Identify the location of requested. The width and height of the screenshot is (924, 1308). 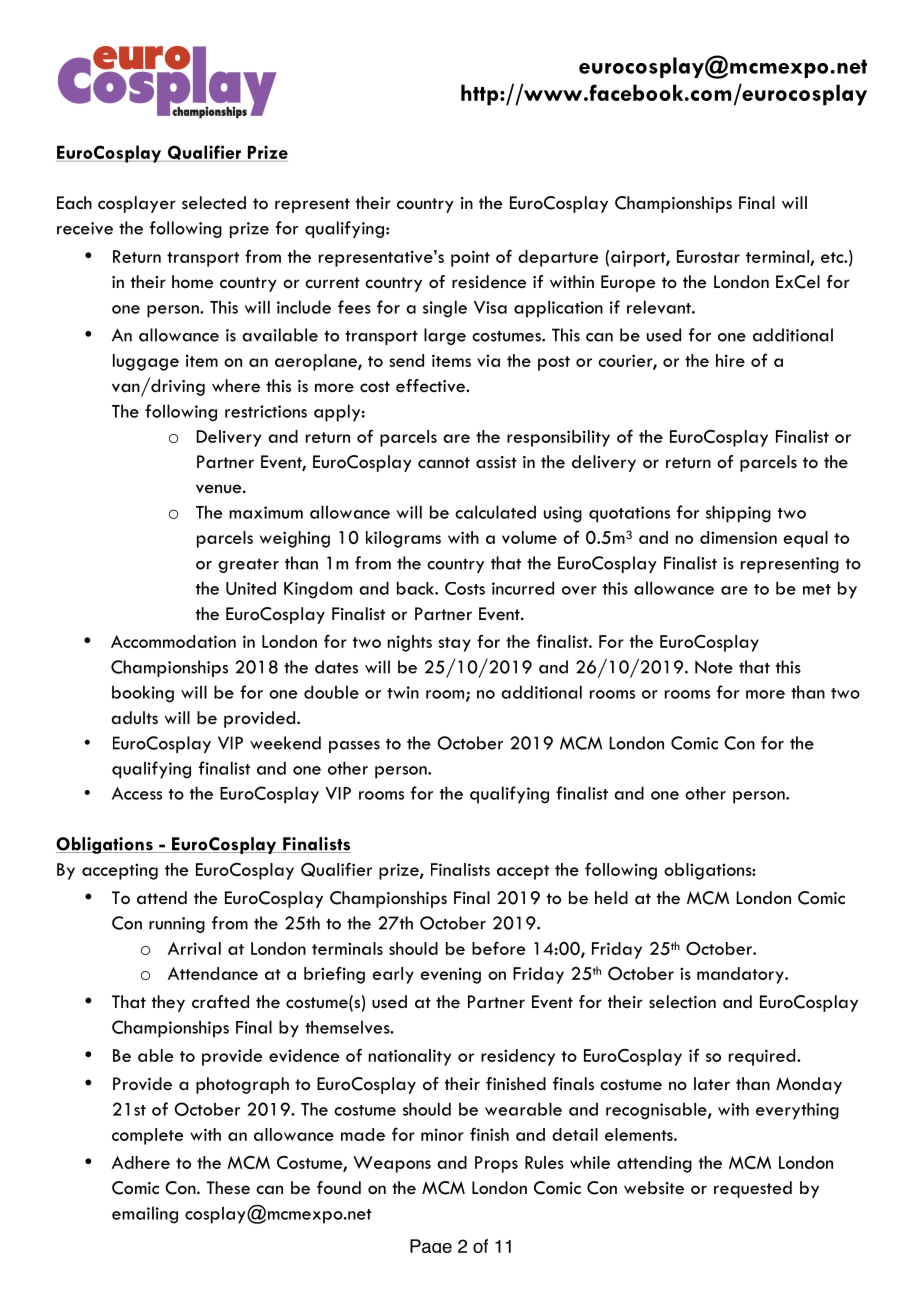
(753, 1189).
